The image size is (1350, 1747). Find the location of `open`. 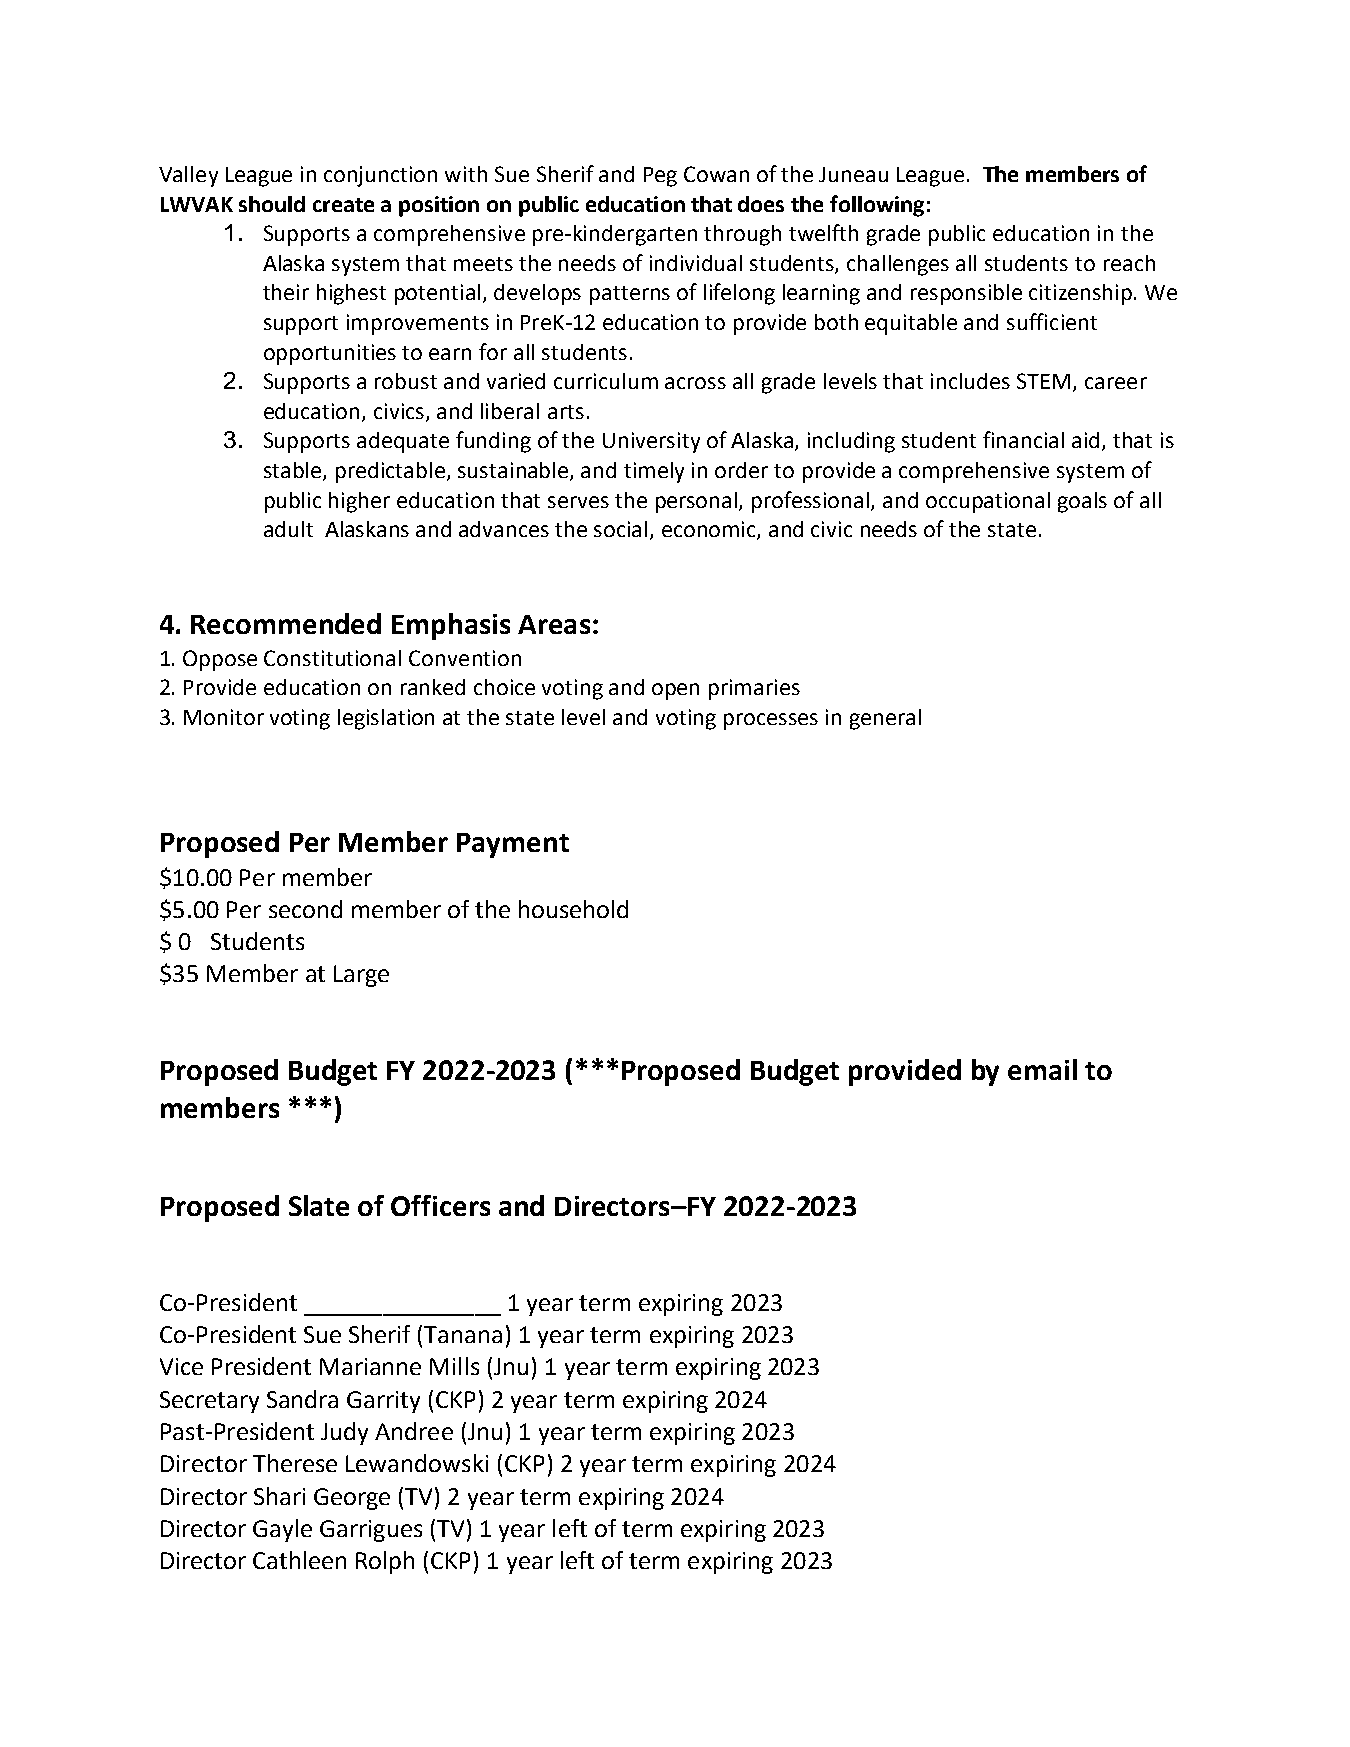

open is located at coordinates (675, 691).
